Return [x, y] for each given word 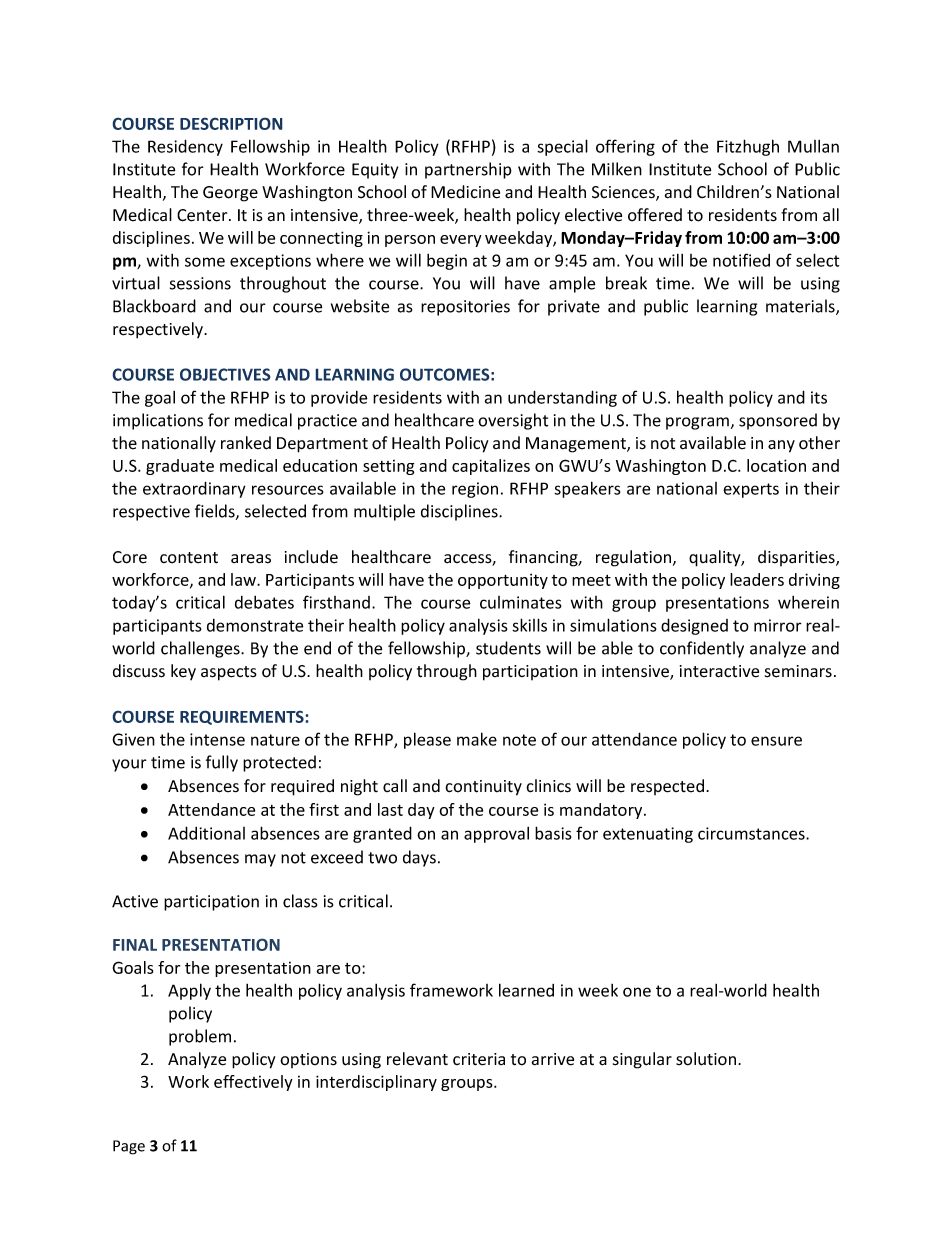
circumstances [752, 833]
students [508, 648]
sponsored [778, 421]
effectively [253, 1083]
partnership [468, 170]
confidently [702, 649]
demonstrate [255, 625]
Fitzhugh [748, 147]
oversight [513, 421]
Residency [185, 147]
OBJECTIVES [225, 374]
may [260, 860]
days [419, 858]
